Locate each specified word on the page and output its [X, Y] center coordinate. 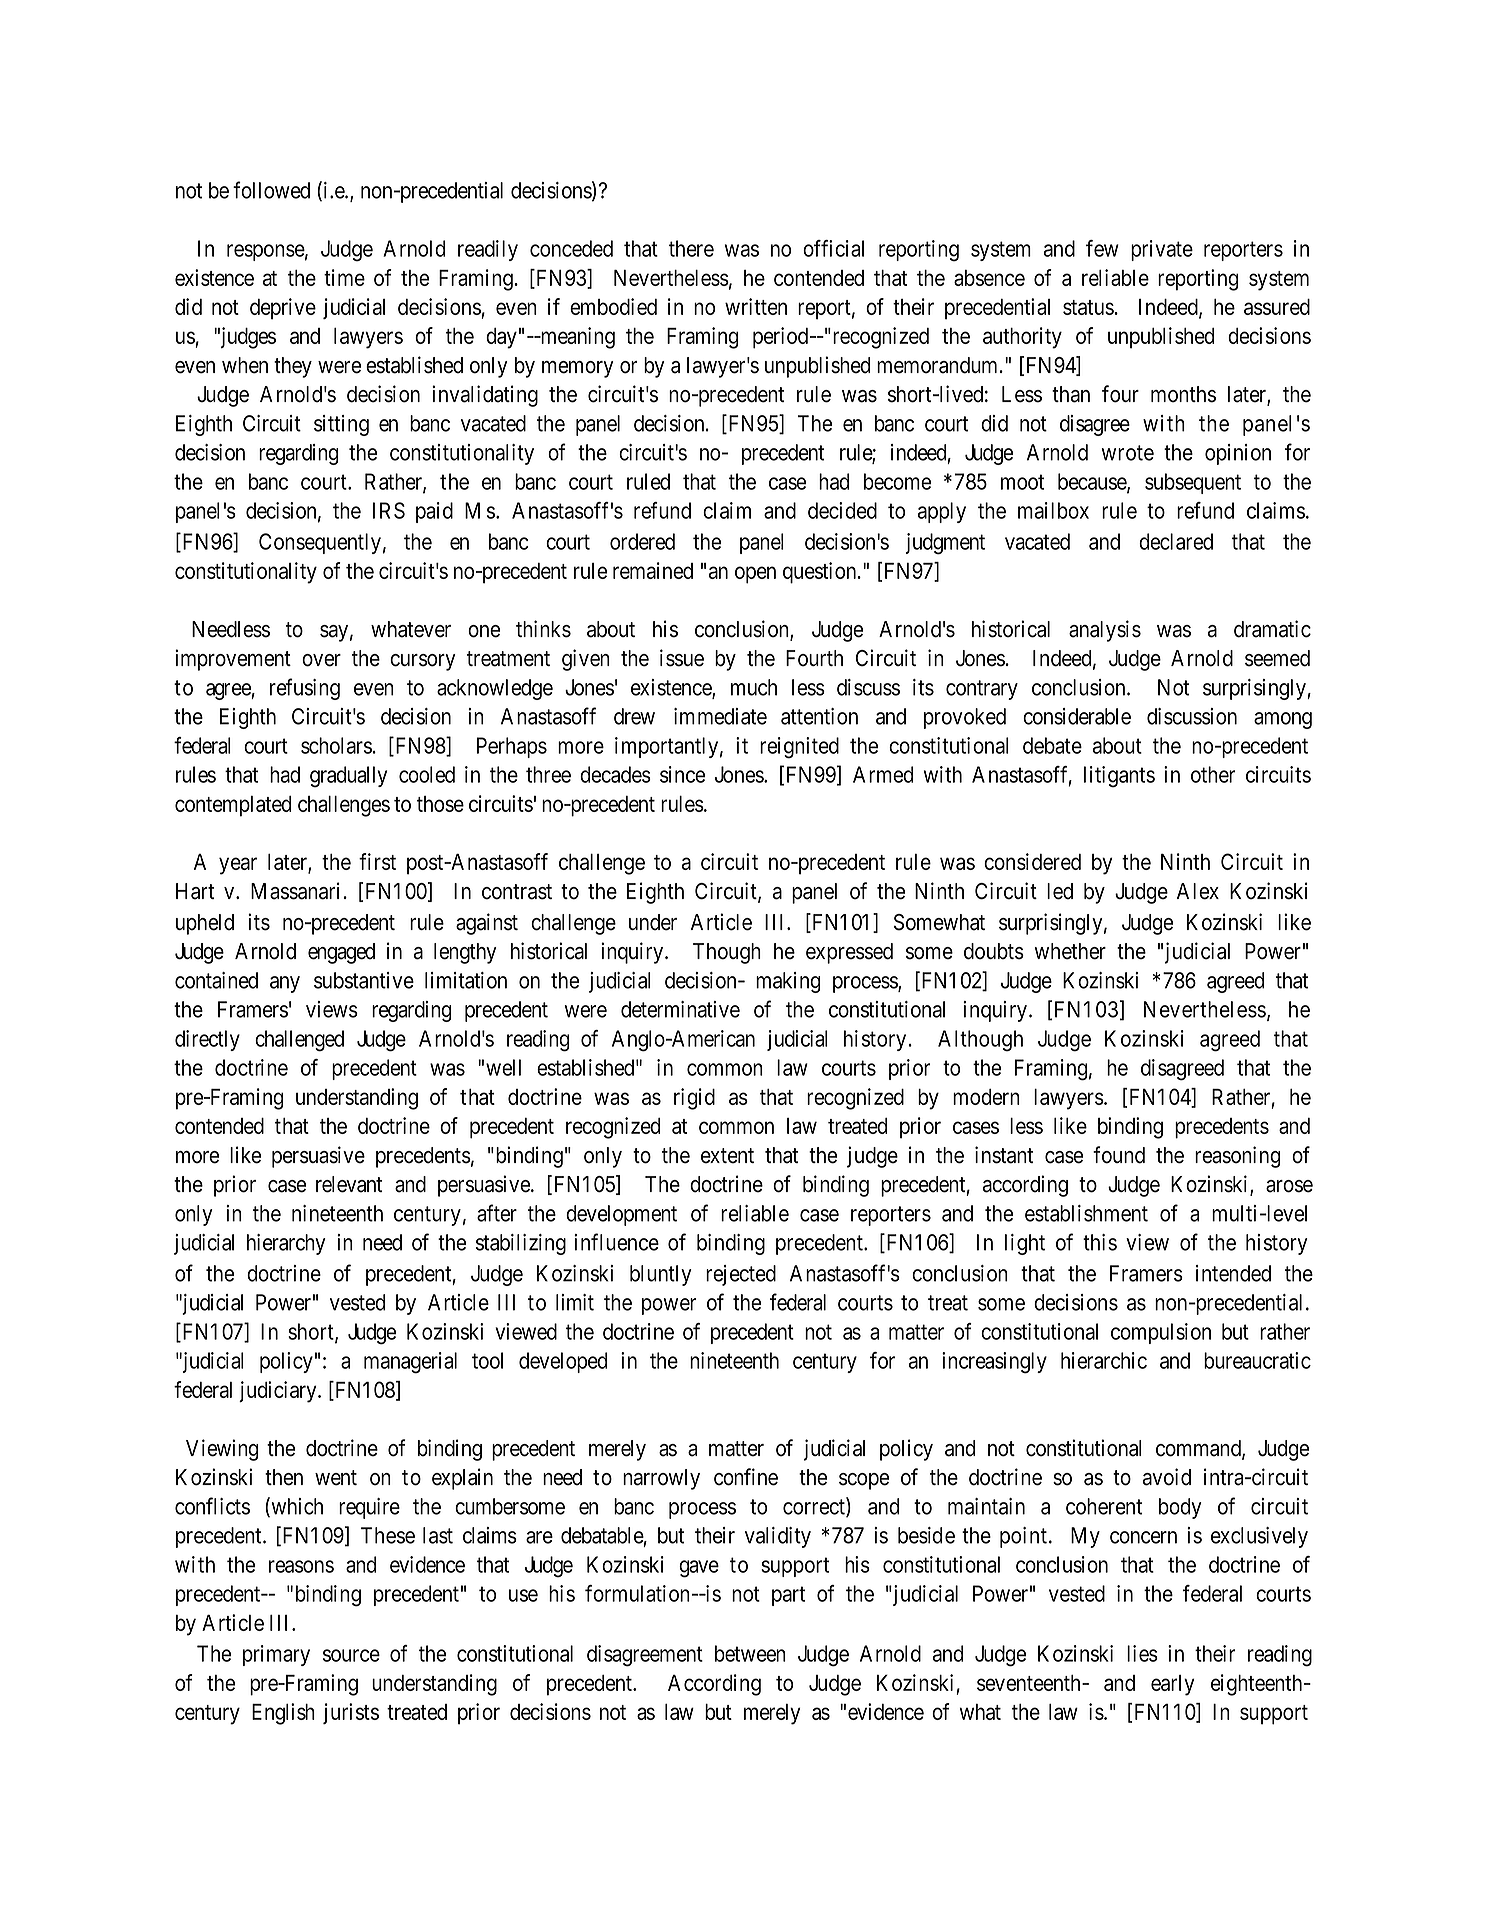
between [750, 1653]
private [1162, 250]
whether [1070, 951]
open [755, 575]
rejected [741, 1275]
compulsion [1161, 1333]
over [321, 660]
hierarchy [286, 1244]
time [344, 277]
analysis [1105, 631]
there [691, 248]
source [351, 1655]
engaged [341, 953]
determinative [680, 1009]
